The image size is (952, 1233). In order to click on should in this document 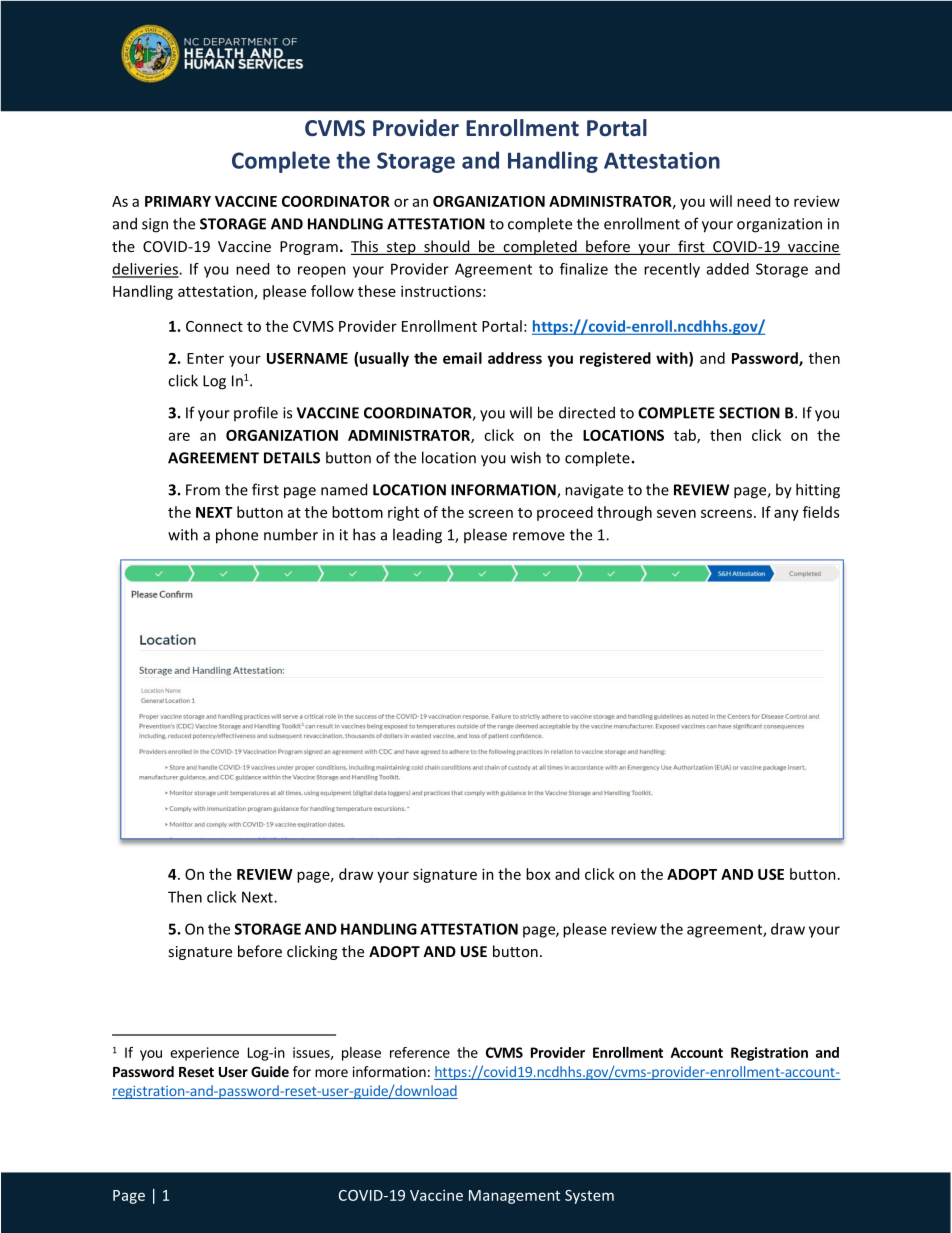, I will do `click(446, 246)`.
